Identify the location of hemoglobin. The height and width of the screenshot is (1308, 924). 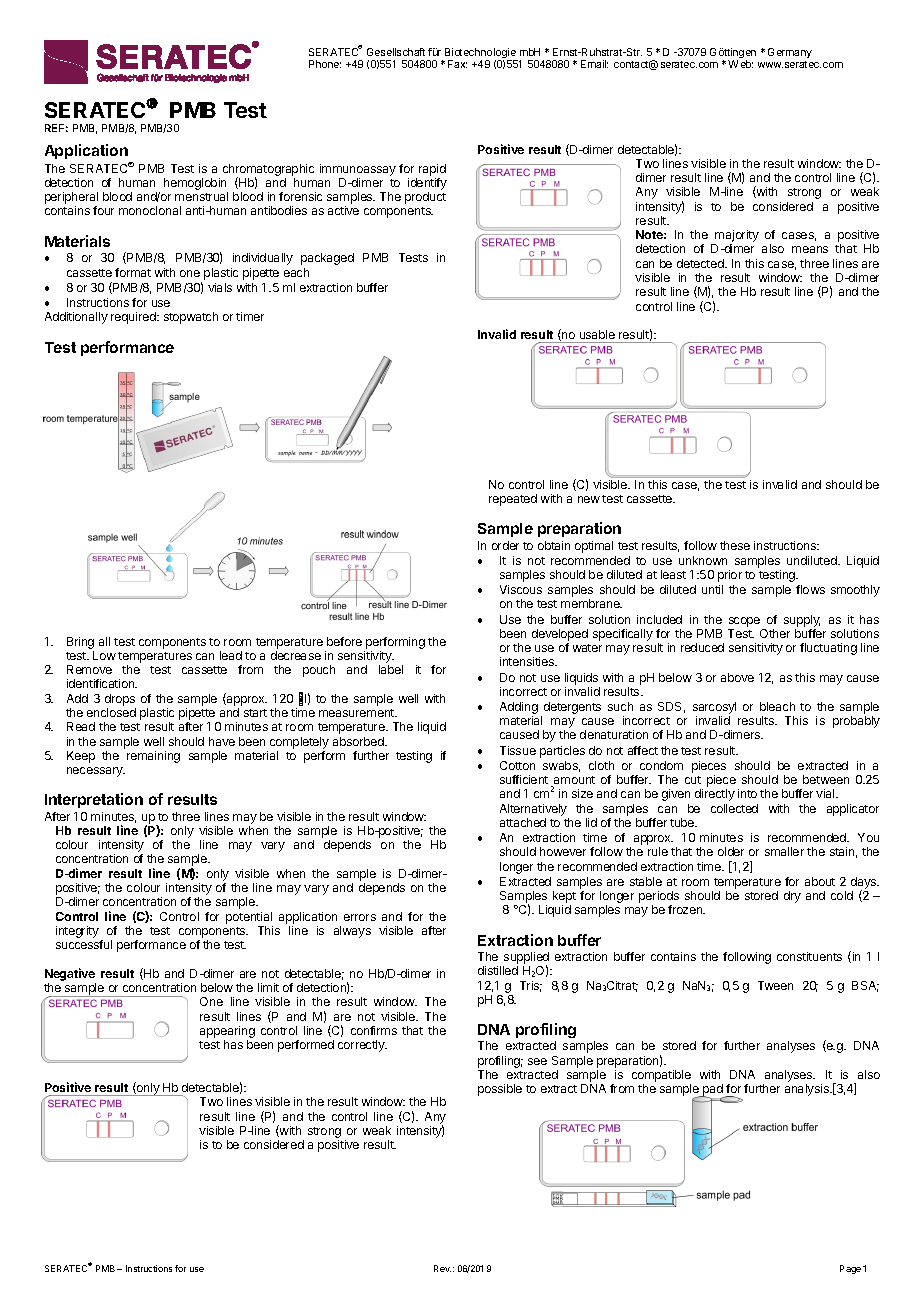
(195, 184).
